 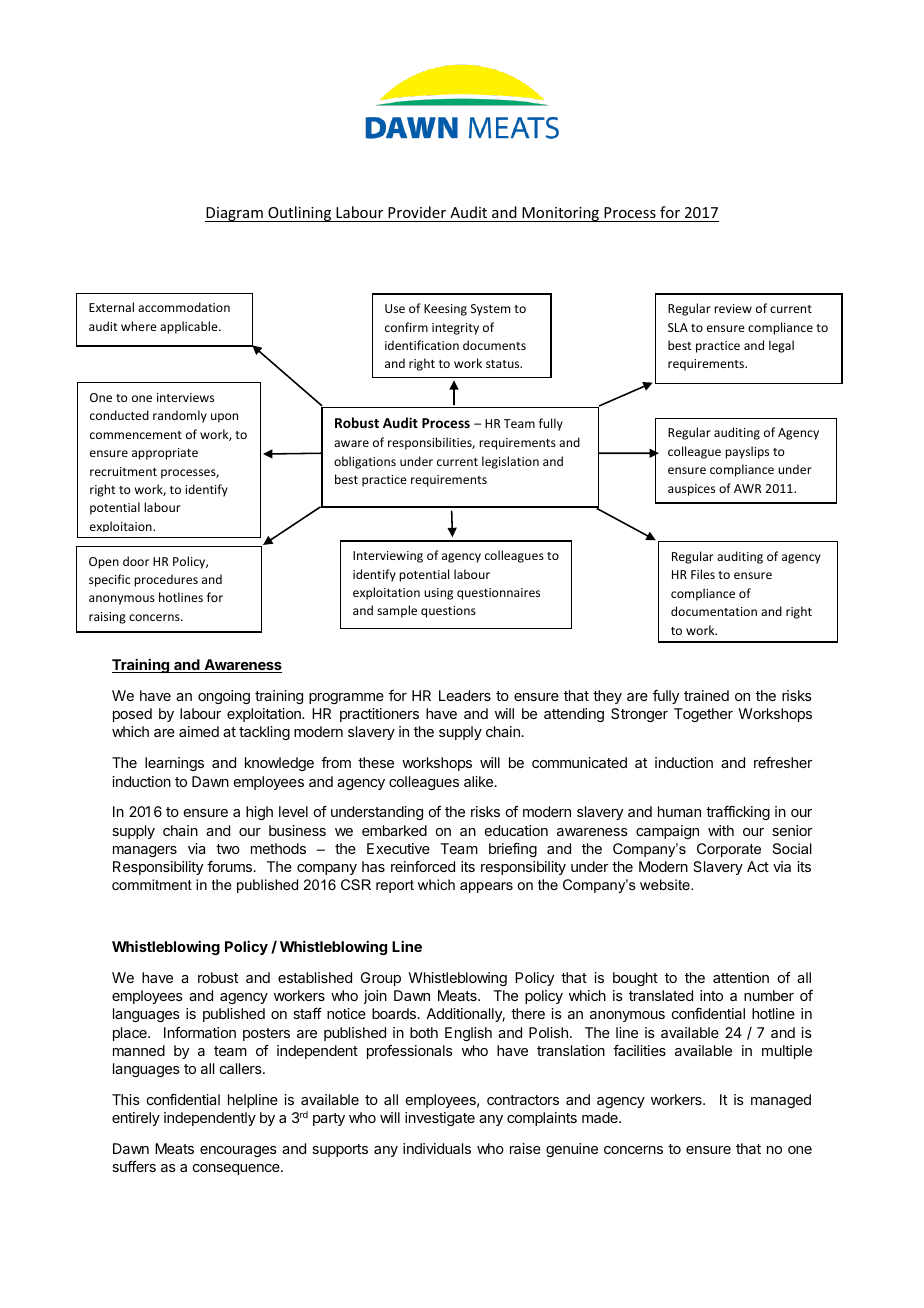 What do you see at coordinates (224, 697) in the screenshot?
I see `ongoing` at bounding box center [224, 697].
